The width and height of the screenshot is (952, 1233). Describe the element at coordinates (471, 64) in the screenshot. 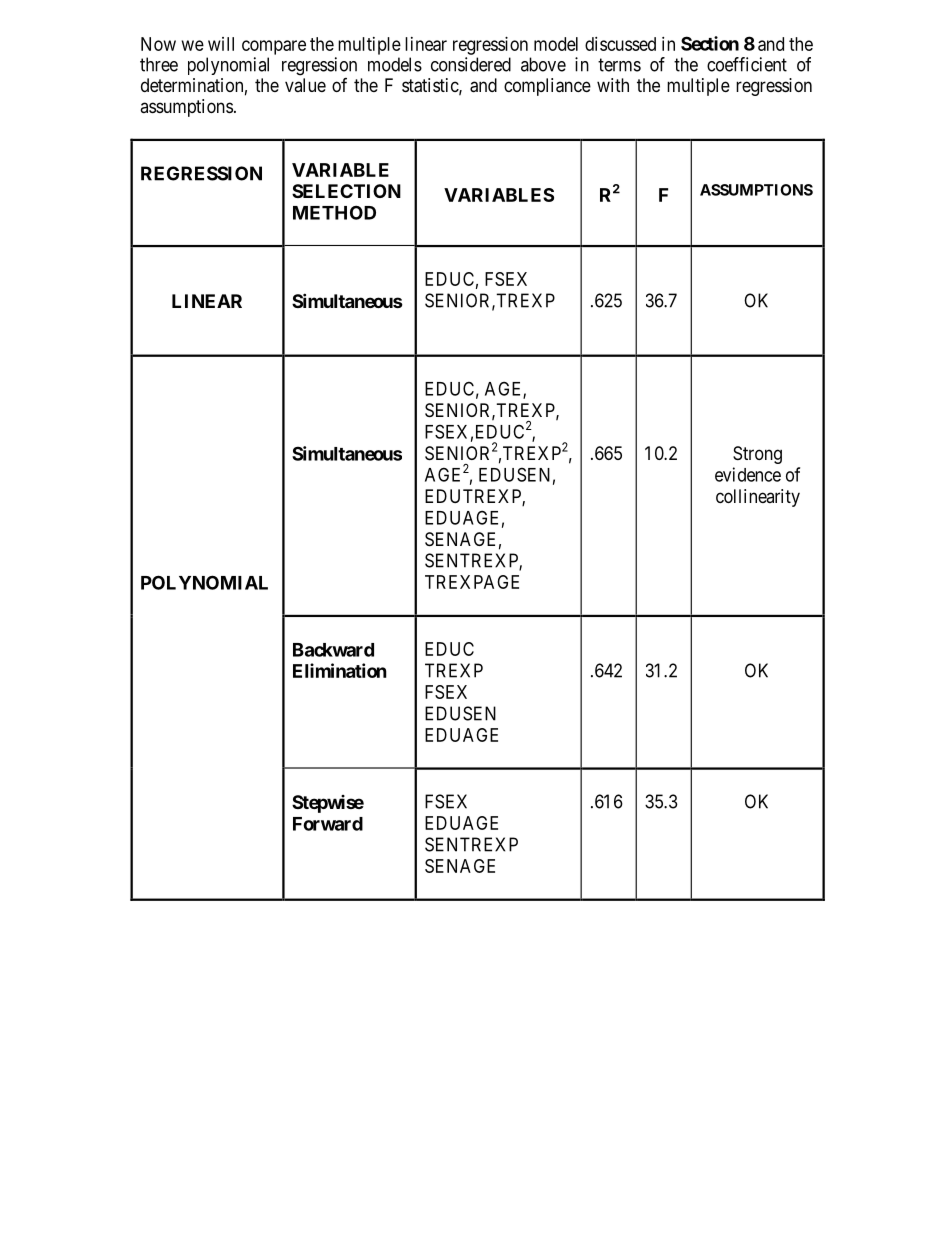

I see `considered` at that location.
